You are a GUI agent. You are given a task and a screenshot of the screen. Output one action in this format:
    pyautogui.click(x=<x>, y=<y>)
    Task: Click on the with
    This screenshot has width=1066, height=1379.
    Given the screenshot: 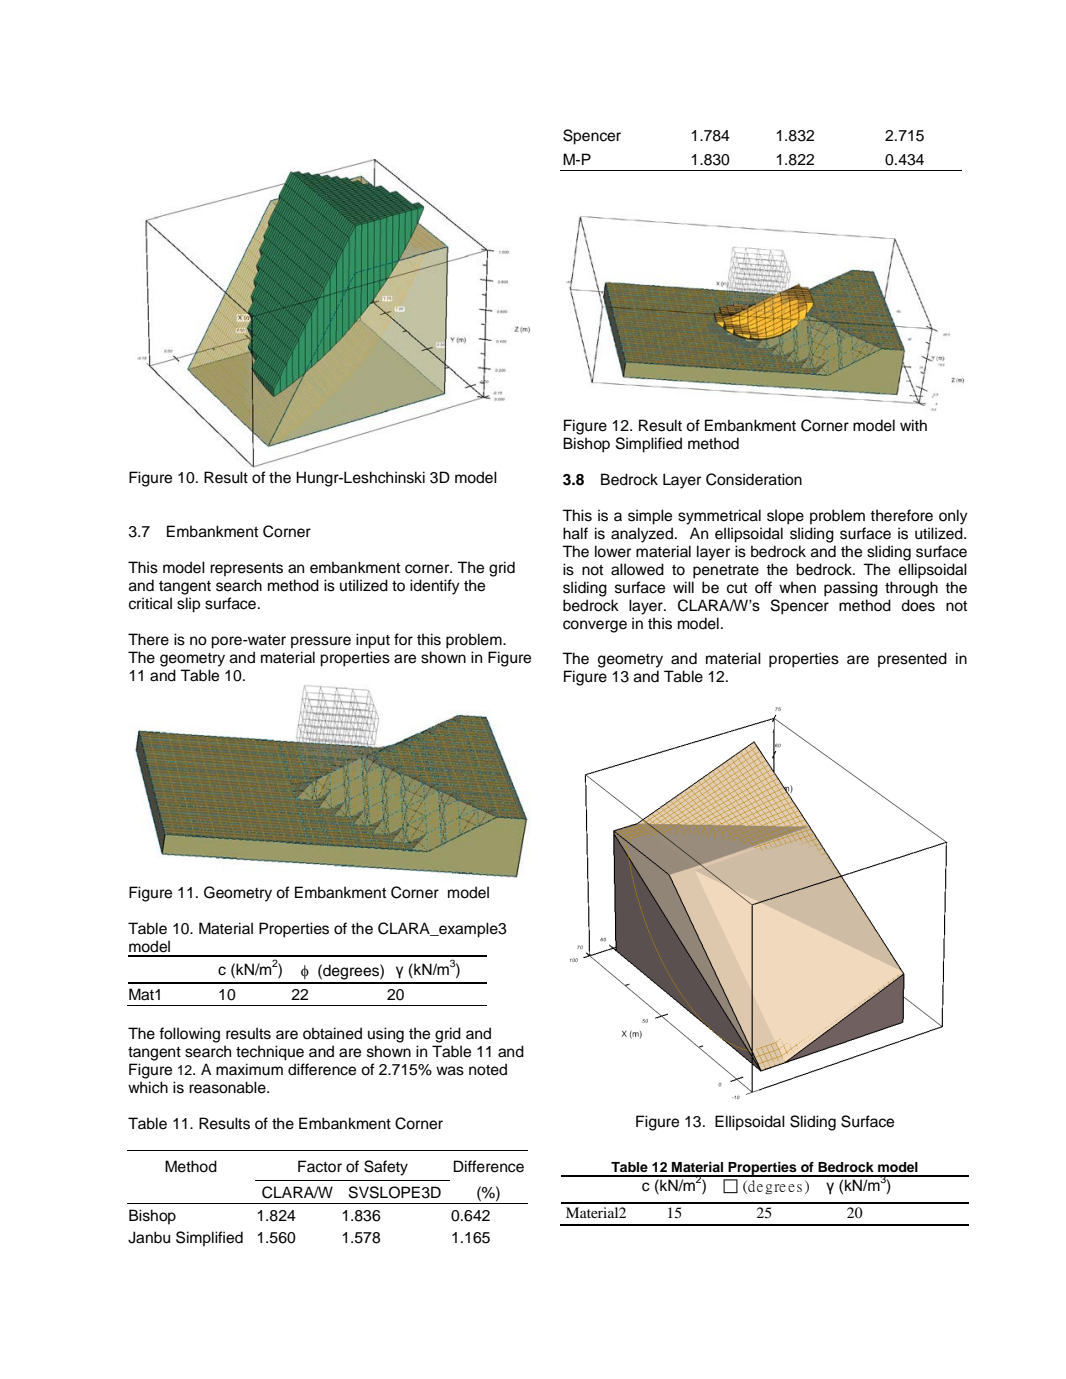 What is the action you would take?
    pyautogui.click(x=913, y=425)
